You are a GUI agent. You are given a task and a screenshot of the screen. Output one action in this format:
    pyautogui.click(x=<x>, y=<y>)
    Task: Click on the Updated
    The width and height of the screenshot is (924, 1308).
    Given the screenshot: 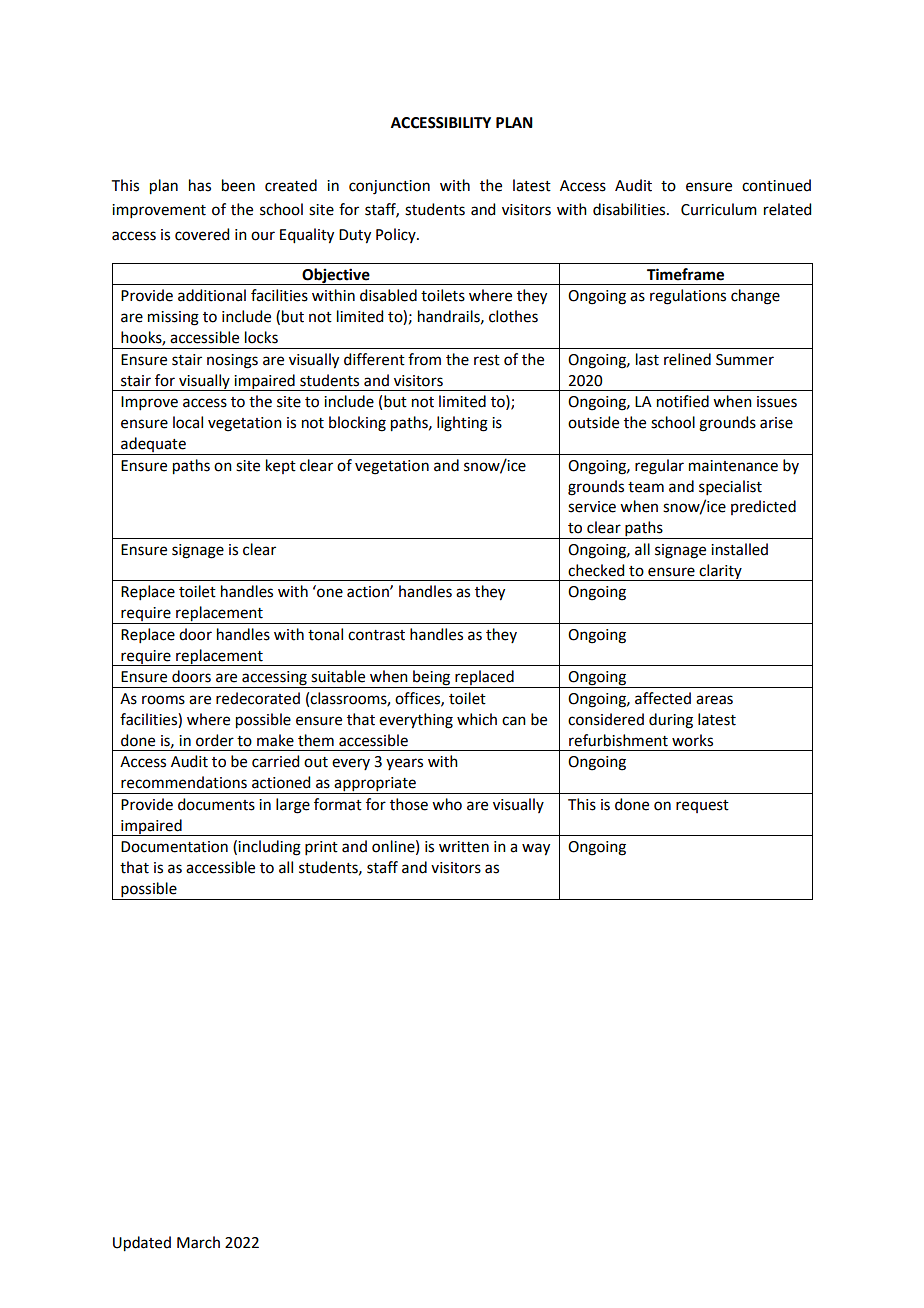 What is the action you would take?
    pyautogui.click(x=142, y=1244)
